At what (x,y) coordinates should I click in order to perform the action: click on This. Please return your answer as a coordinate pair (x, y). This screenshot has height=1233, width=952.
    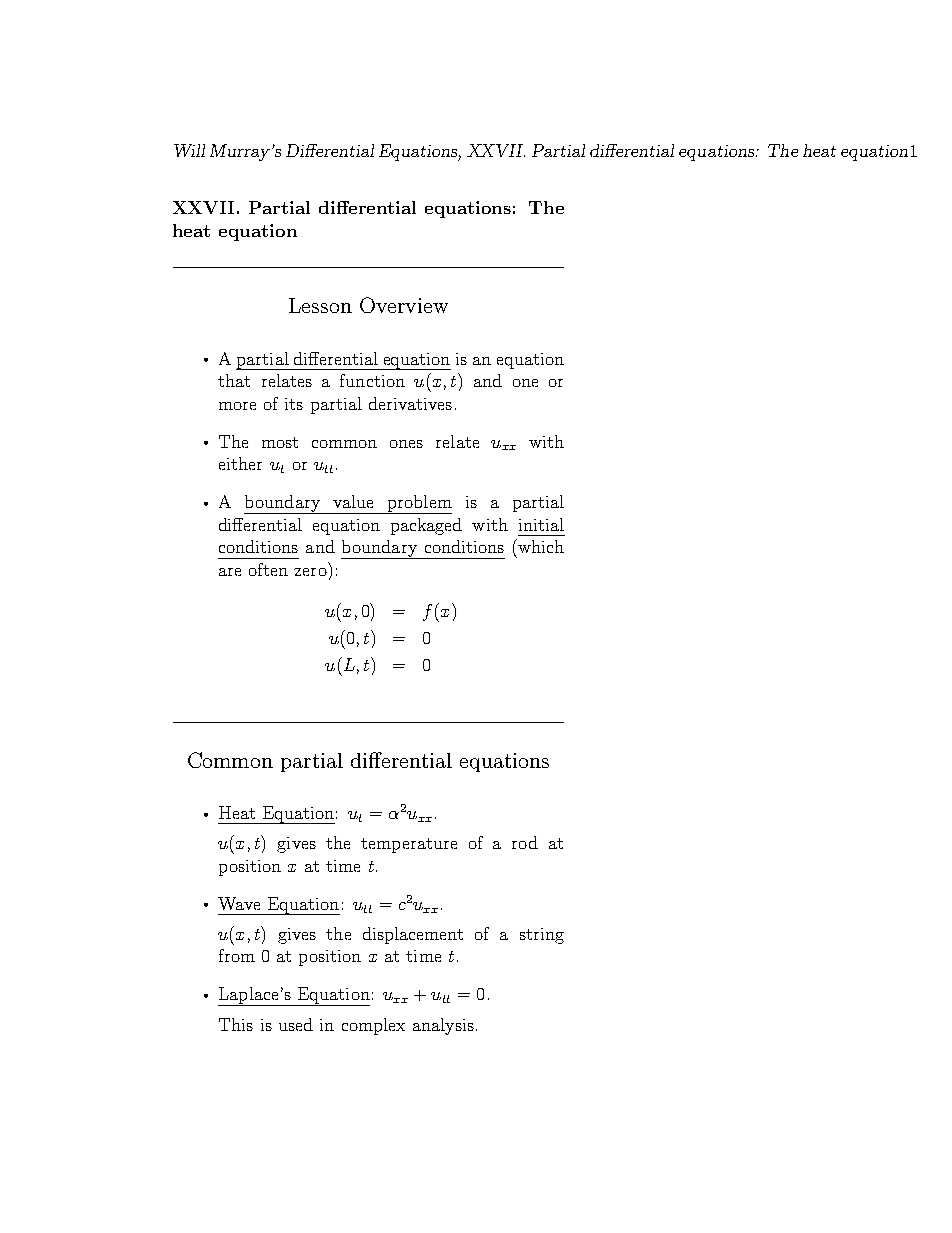
    Looking at the image, I should click on (236, 1024).
